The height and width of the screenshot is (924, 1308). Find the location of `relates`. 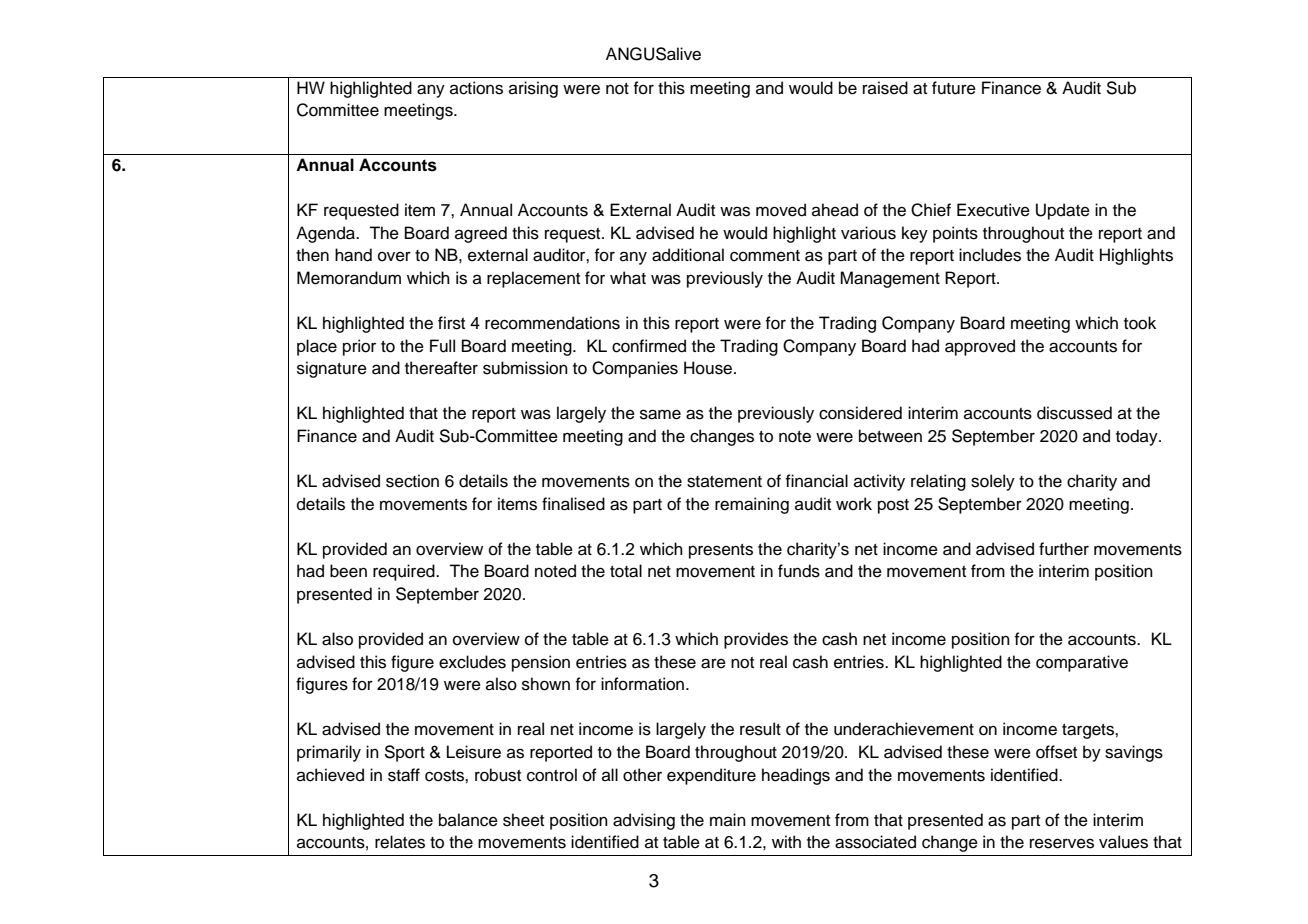

relates is located at coordinates (400, 842).
